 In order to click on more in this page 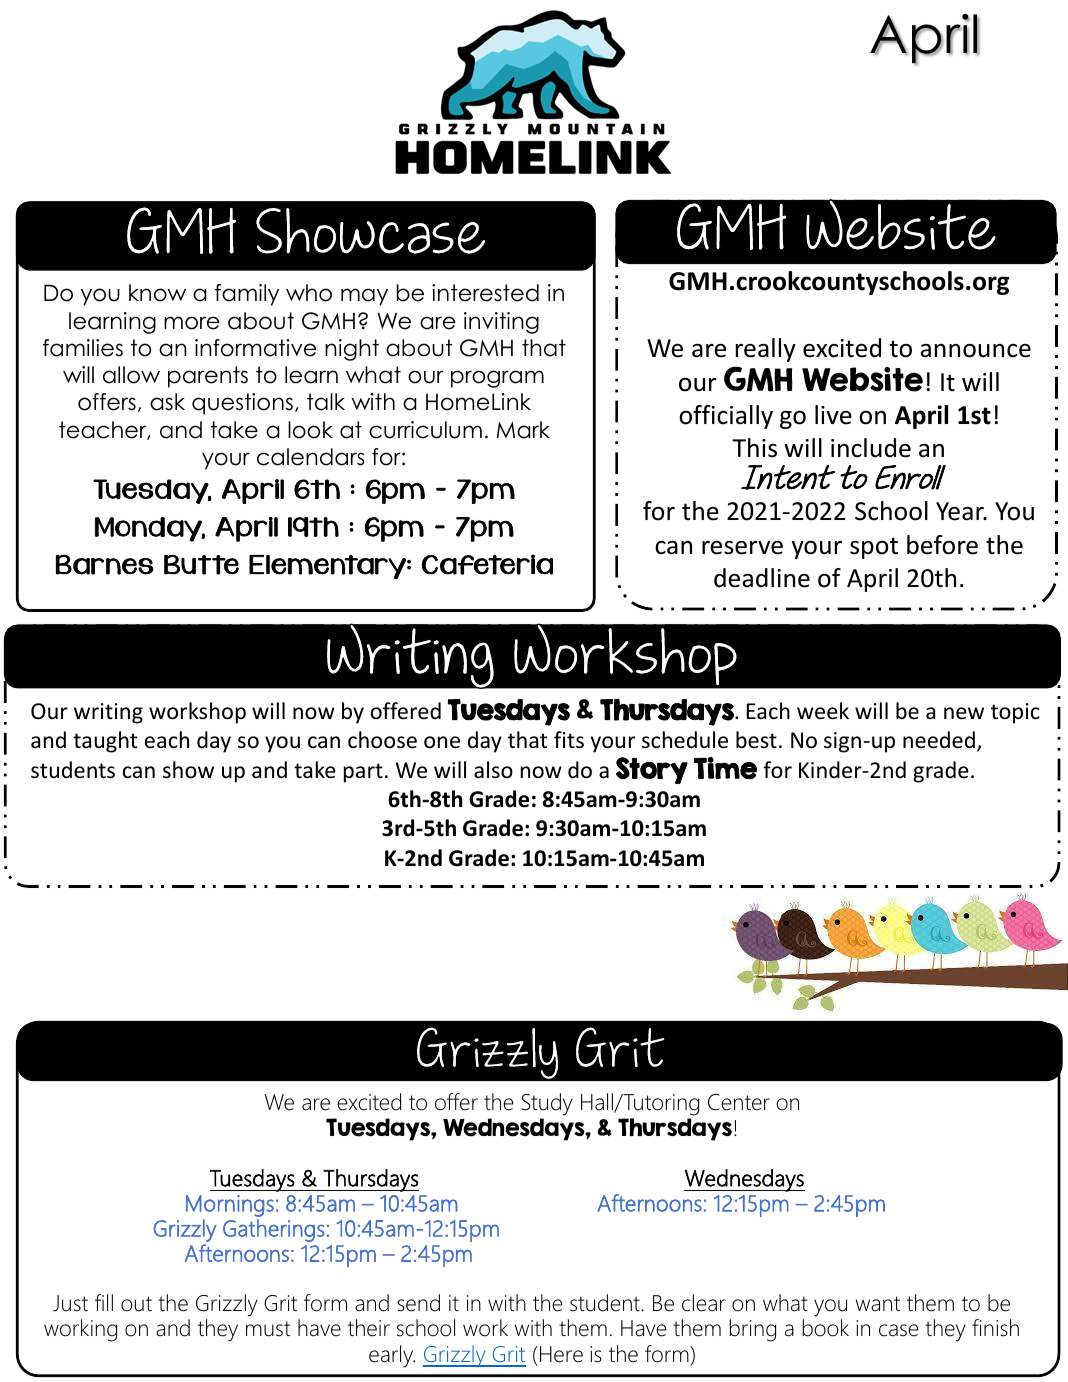, I will do `click(192, 323)`.
